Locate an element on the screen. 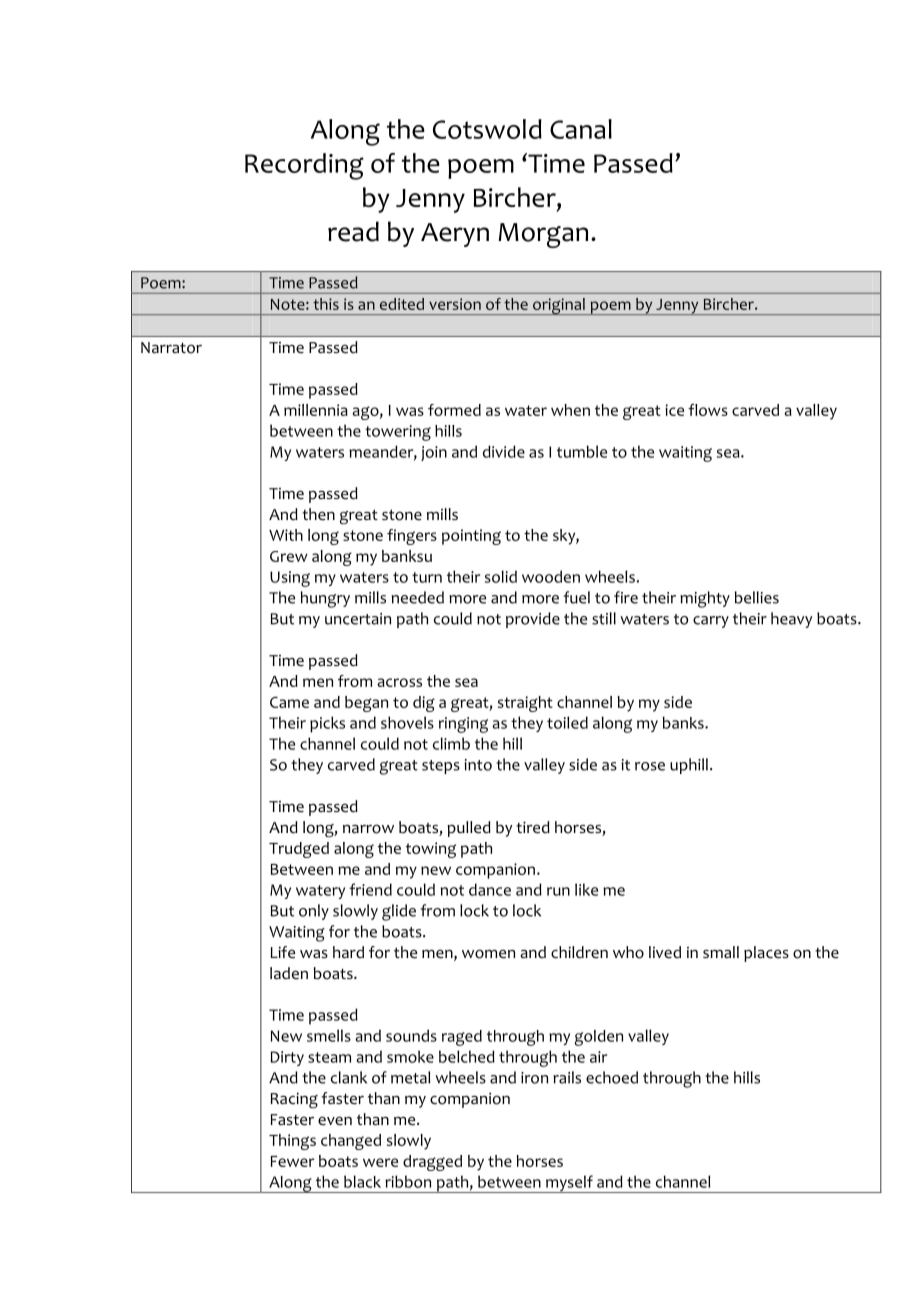  dragged is located at coordinates (432, 1163).
